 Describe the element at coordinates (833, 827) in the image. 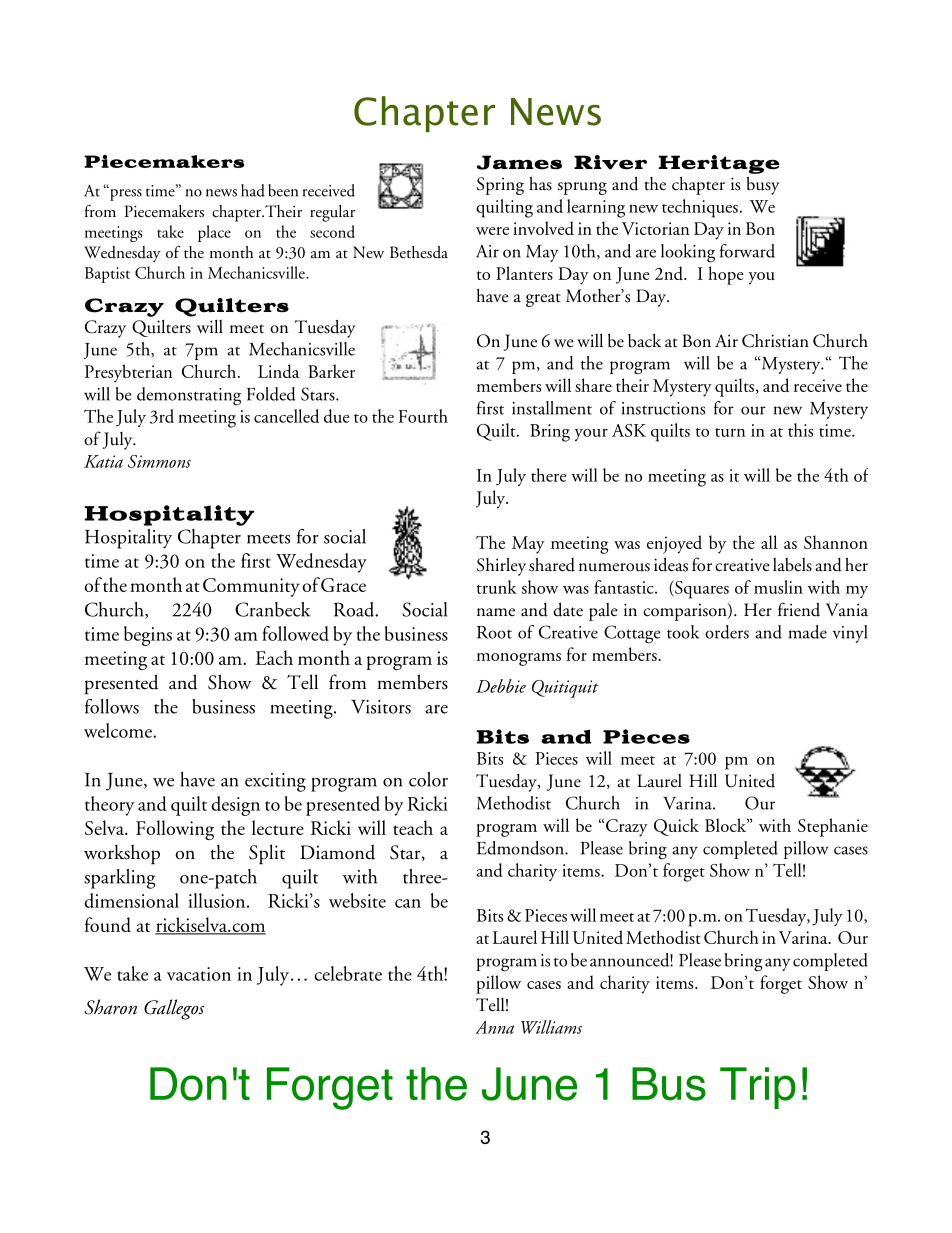

I see `Stephanie` at that location.
